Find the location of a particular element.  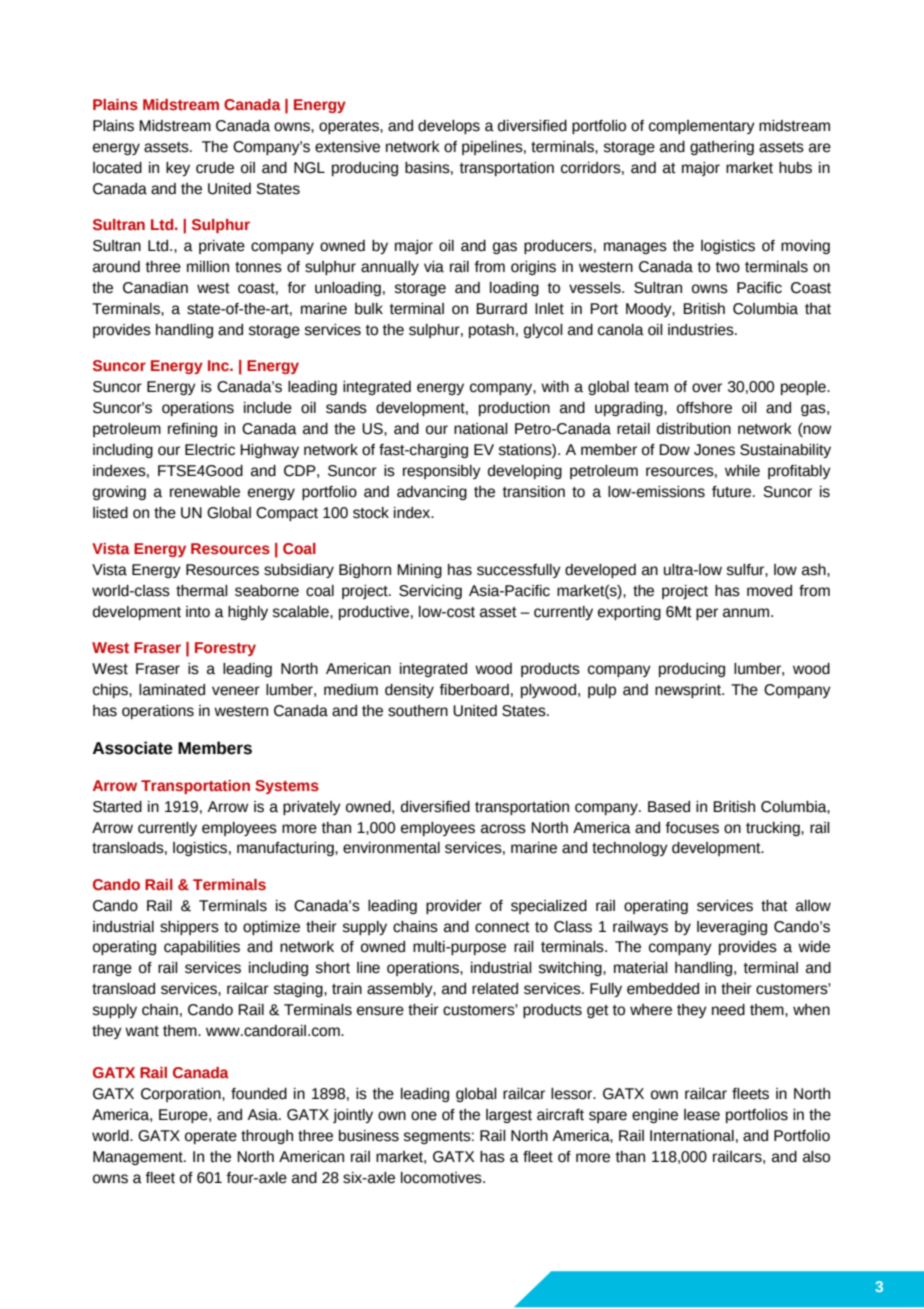

develops is located at coordinates (449, 127).
